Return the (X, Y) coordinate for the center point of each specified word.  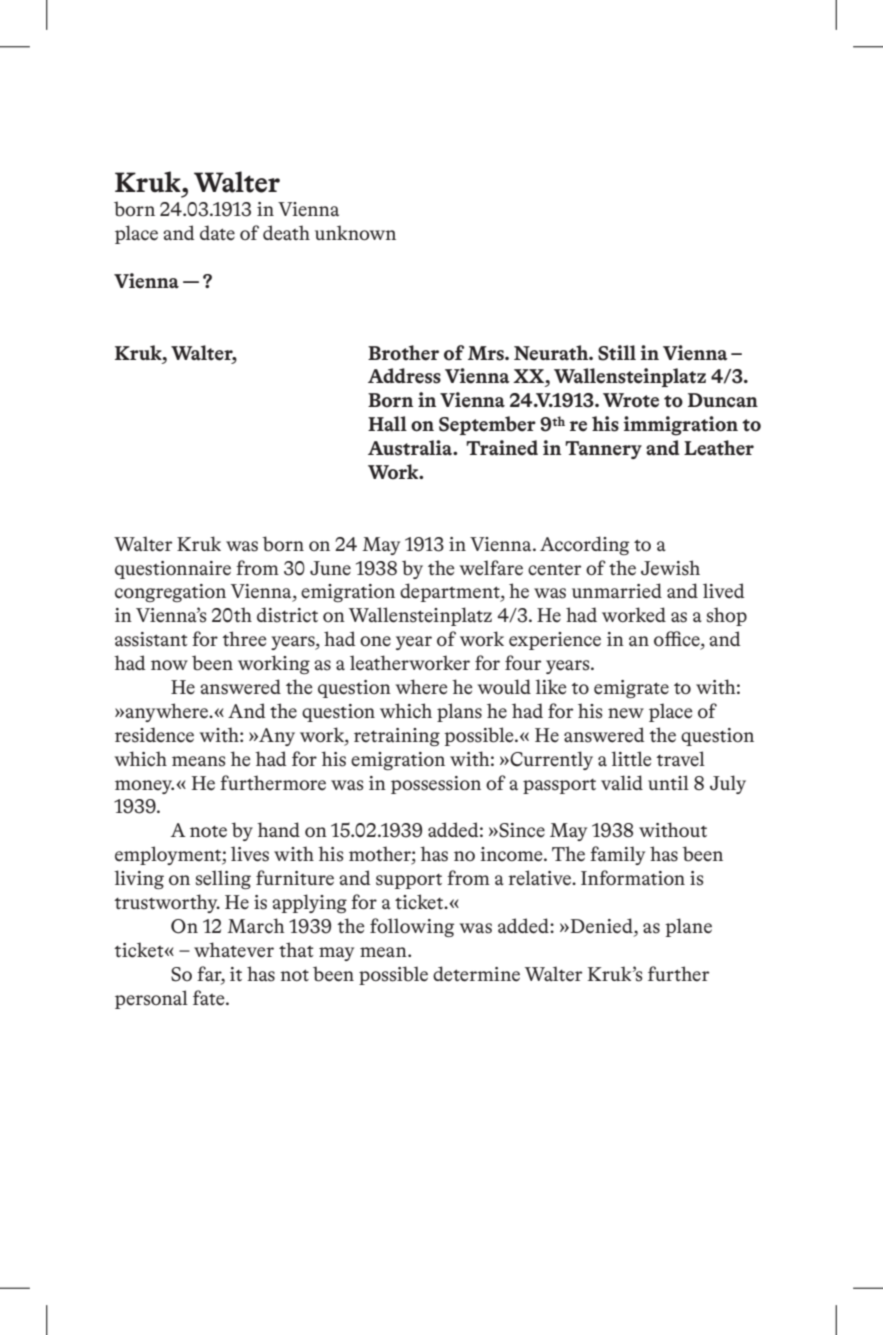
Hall (387, 424)
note (208, 832)
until (668, 782)
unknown (355, 233)
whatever (234, 950)
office (678, 640)
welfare (491, 568)
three (244, 639)
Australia (411, 448)
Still (617, 353)
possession (436, 785)
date (217, 233)
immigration (680, 426)
